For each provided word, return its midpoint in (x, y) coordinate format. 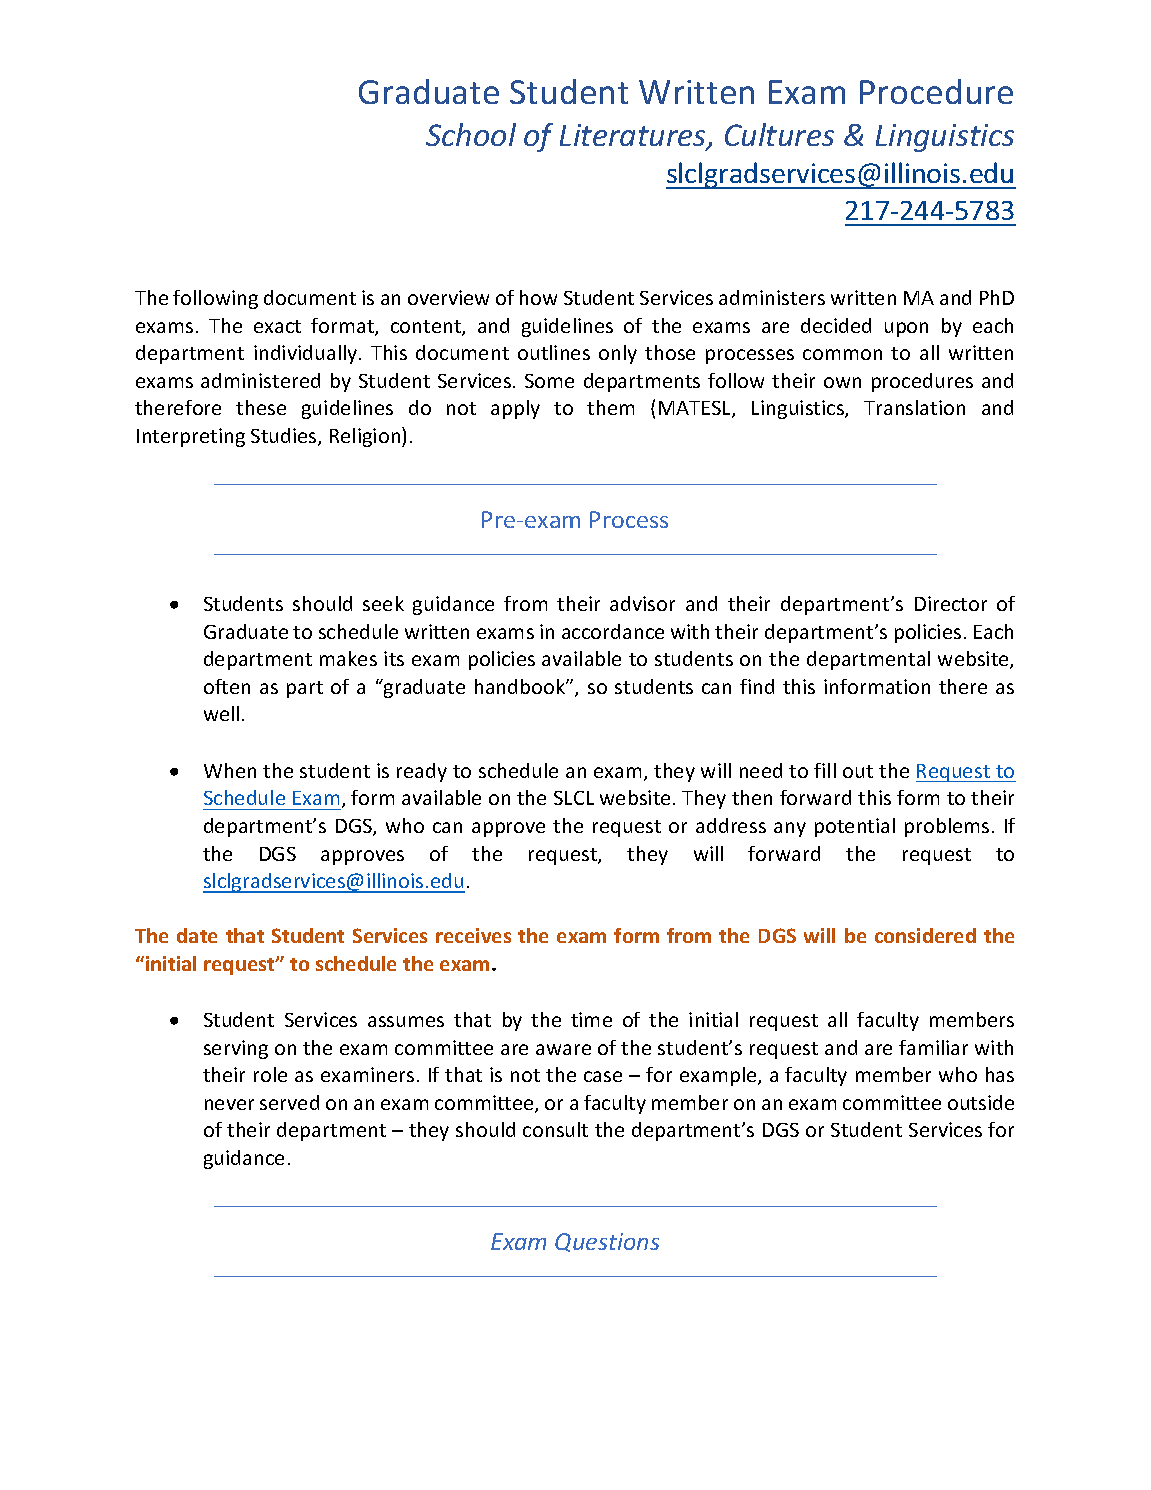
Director (951, 603)
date (197, 935)
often (227, 686)
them (610, 407)
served (289, 1102)
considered (925, 935)
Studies (285, 437)
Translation (914, 407)
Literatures (634, 136)
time (591, 1019)
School (471, 134)
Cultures (779, 134)
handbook (521, 686)
